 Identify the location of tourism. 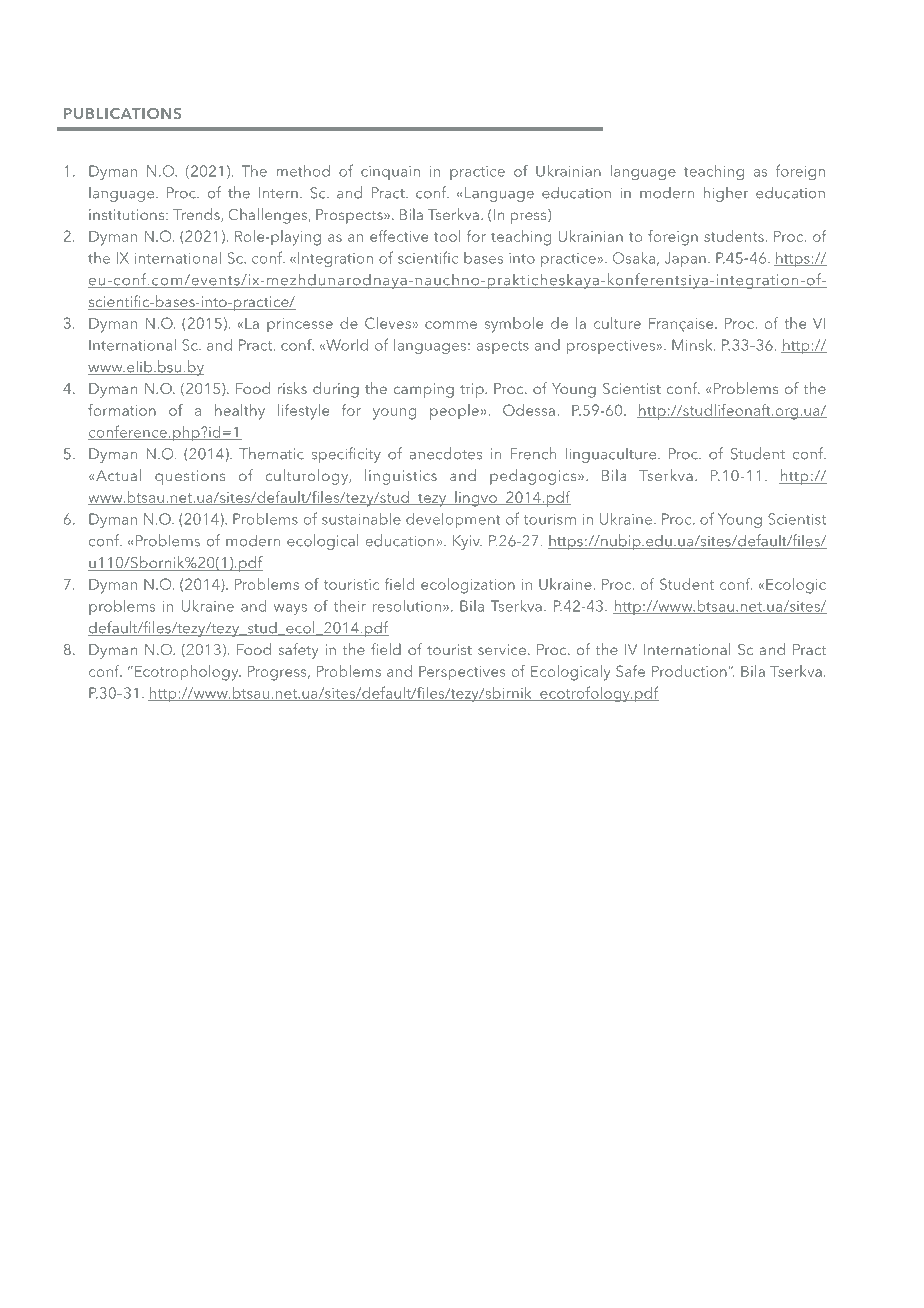
(549, 519).
